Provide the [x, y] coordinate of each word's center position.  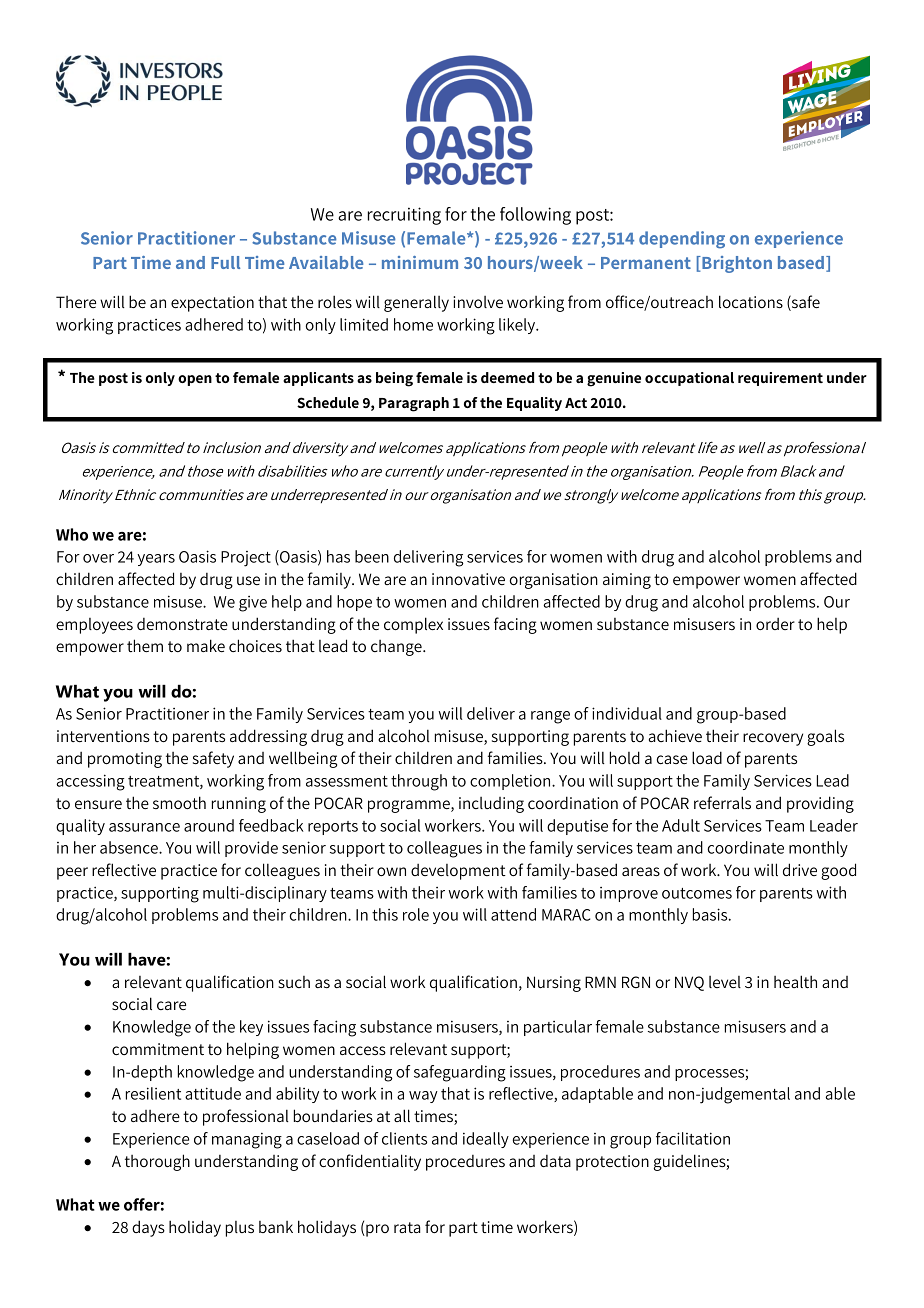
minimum [420, 262]
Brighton [736, 264]
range [550, 717]
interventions [103, 736]
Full [225, 262]
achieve [675, 735]
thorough [157, 1162]
